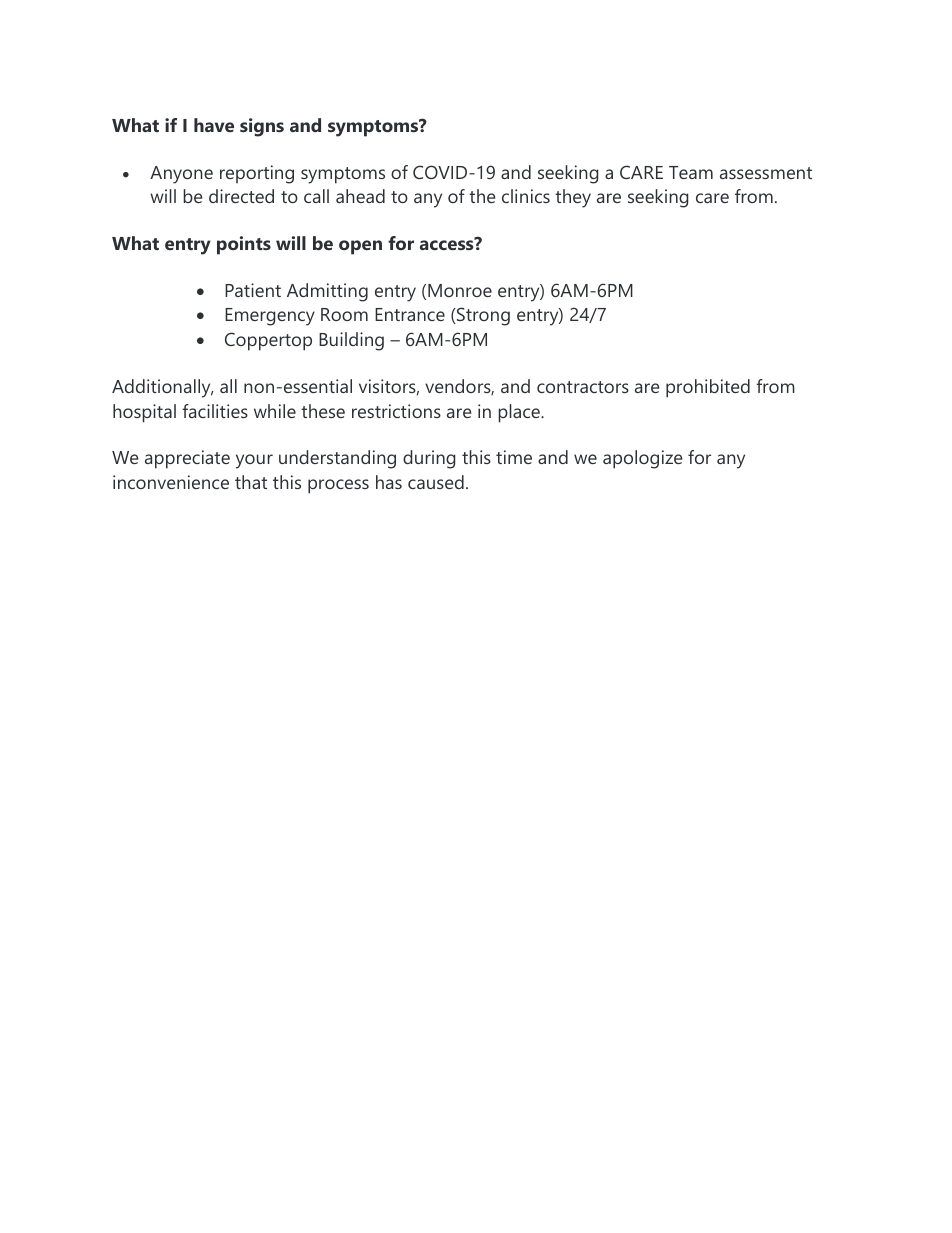 The image size is (952, 1233). What do you see at coordinates (460, 290) in the image?
I see `Monroe` at bounding box center [460, 290].
